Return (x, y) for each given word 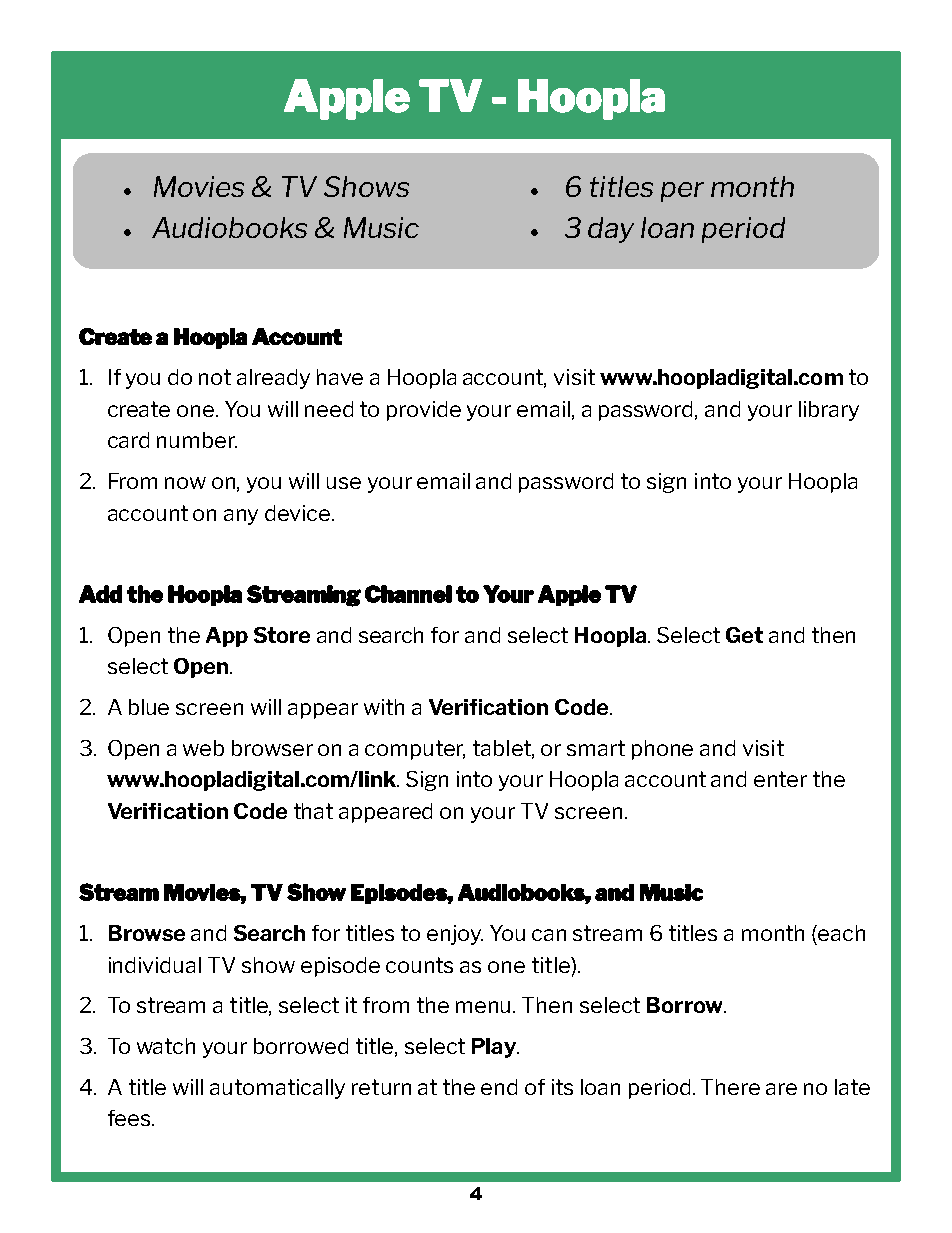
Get (744, 635)
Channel (408, 594)
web (203, 748)
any (241, 517)
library (829, 411)
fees (130, 1118)
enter (780, 779)
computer (415, 750)
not (215, 377)
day (611, 230)
